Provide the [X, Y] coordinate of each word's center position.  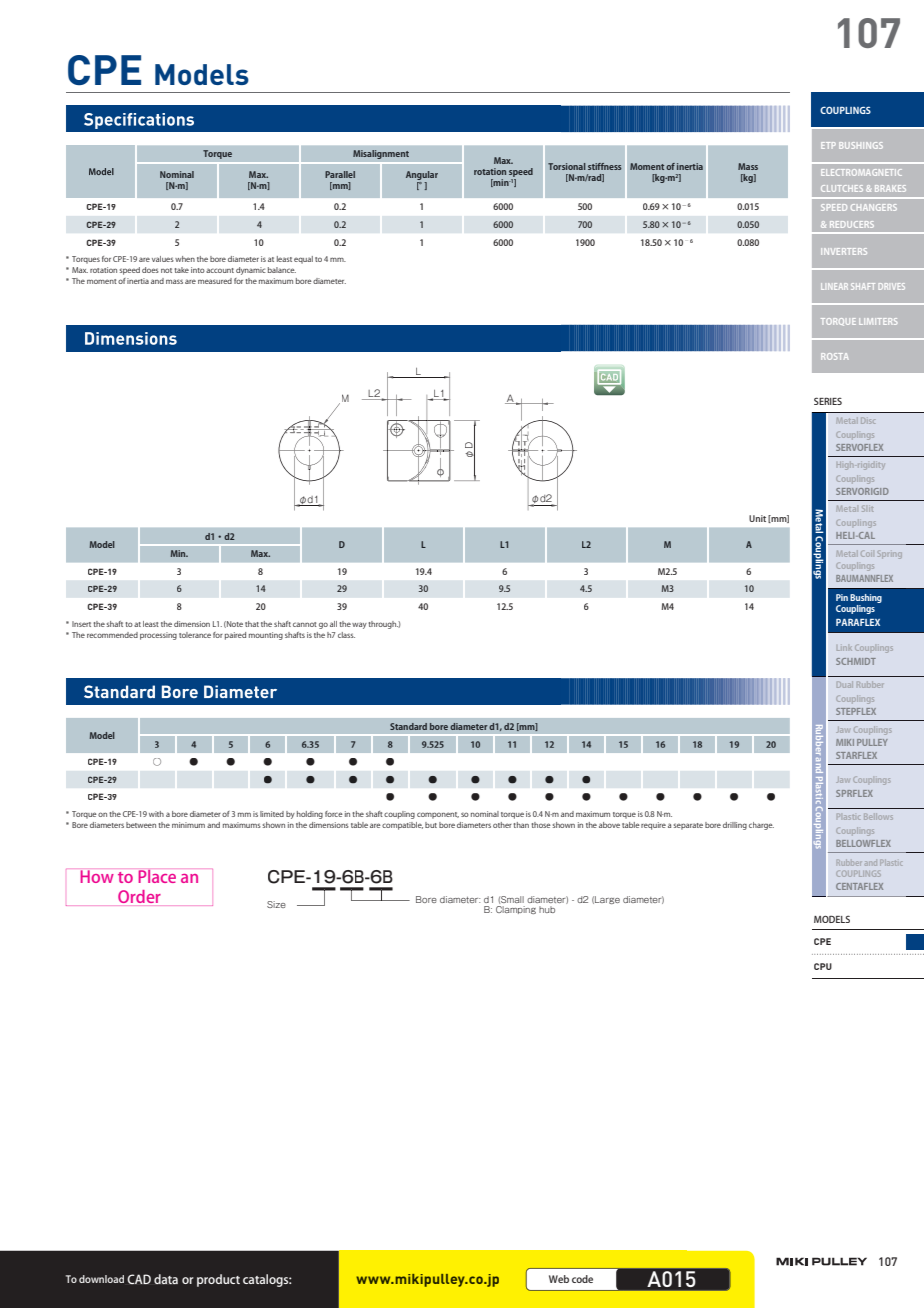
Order [139, 896]
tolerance [195, 635]
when [185, 259]
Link [844, 648]
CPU [823, 966]
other [502, 825]
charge [761, 826]
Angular [422, 177]
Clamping [516, 910]
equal [303, 260]
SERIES [828, 401]
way [359, 625]
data [166, 1279]
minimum [188, 825]
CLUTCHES [842, 188]
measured [215, 281]
